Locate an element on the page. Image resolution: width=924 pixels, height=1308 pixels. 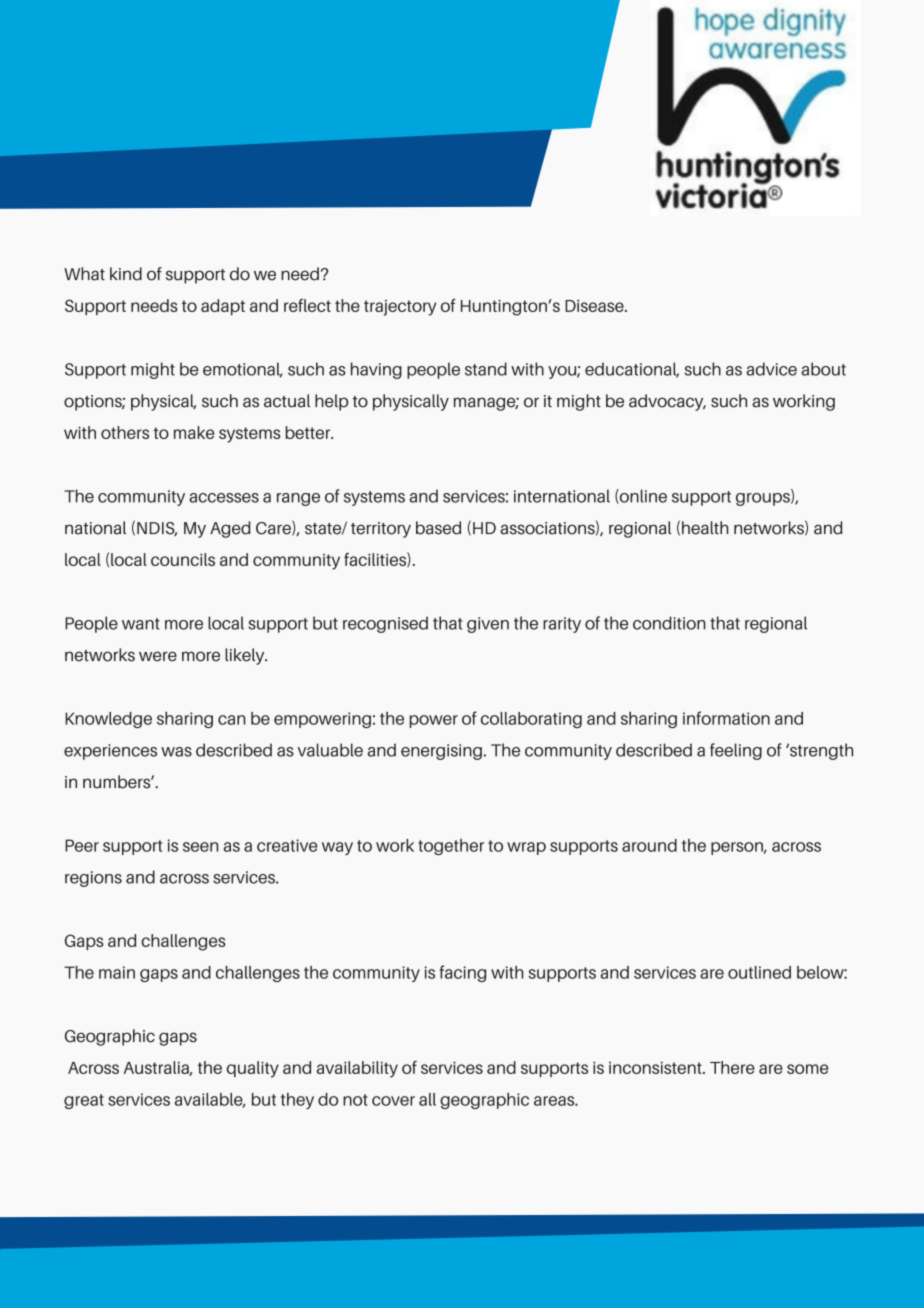
were is located at coordinates (158, 656).
